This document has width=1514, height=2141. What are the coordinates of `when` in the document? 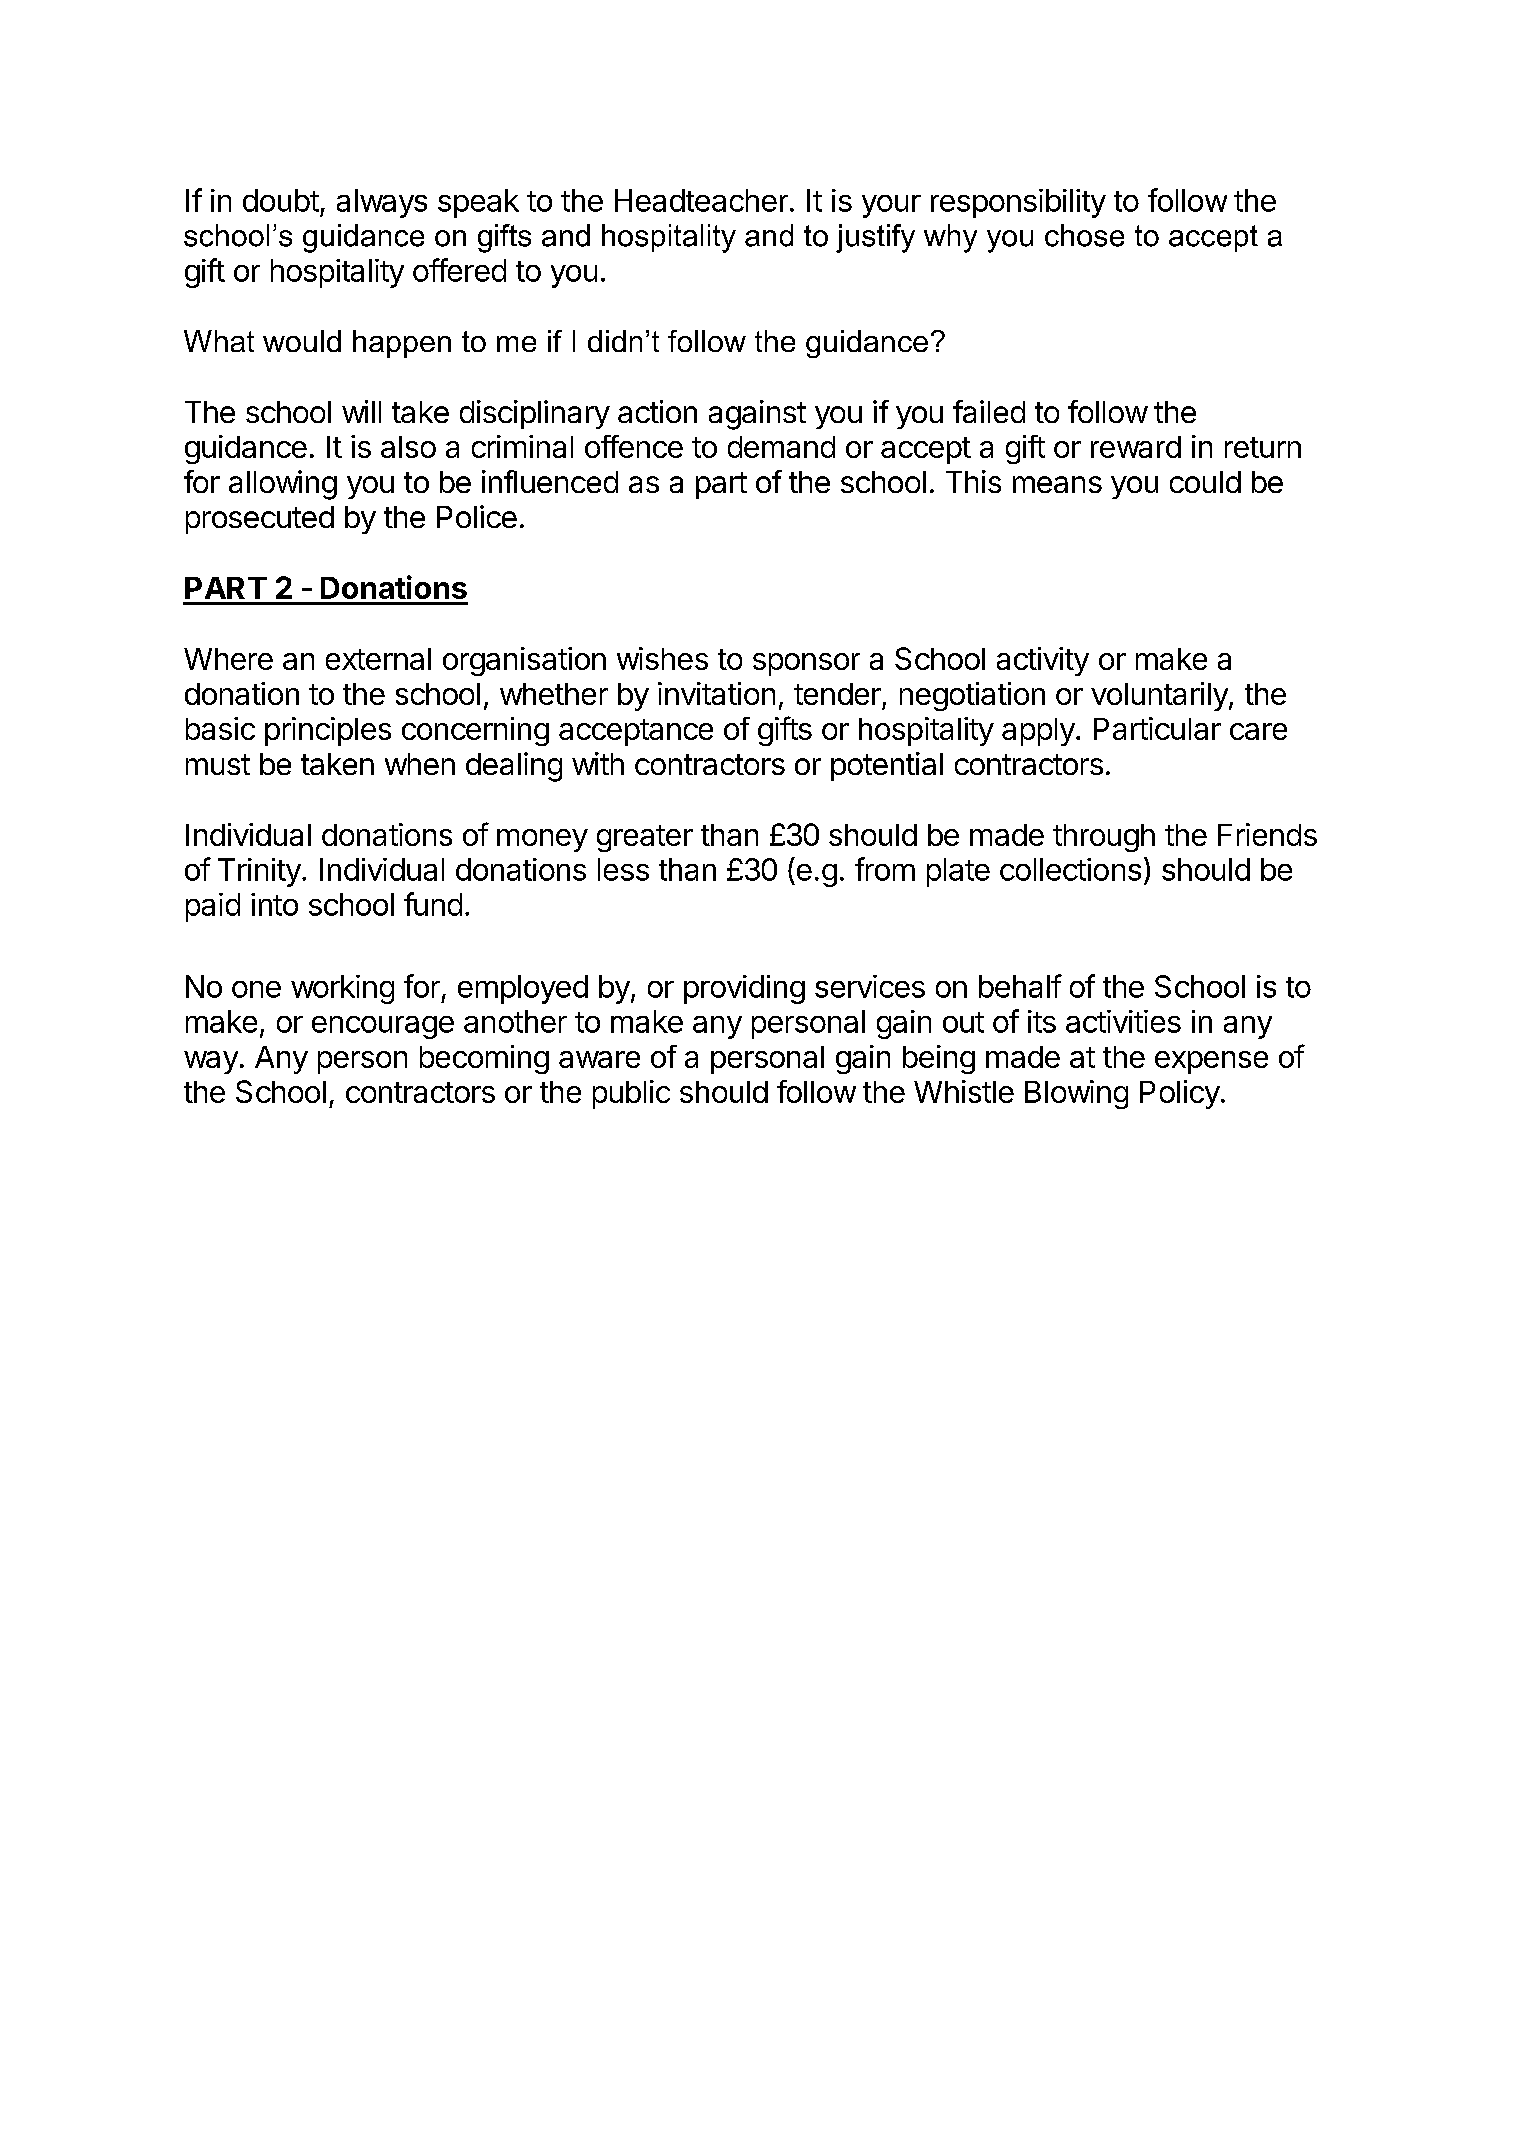 It's located at (420, 764).
